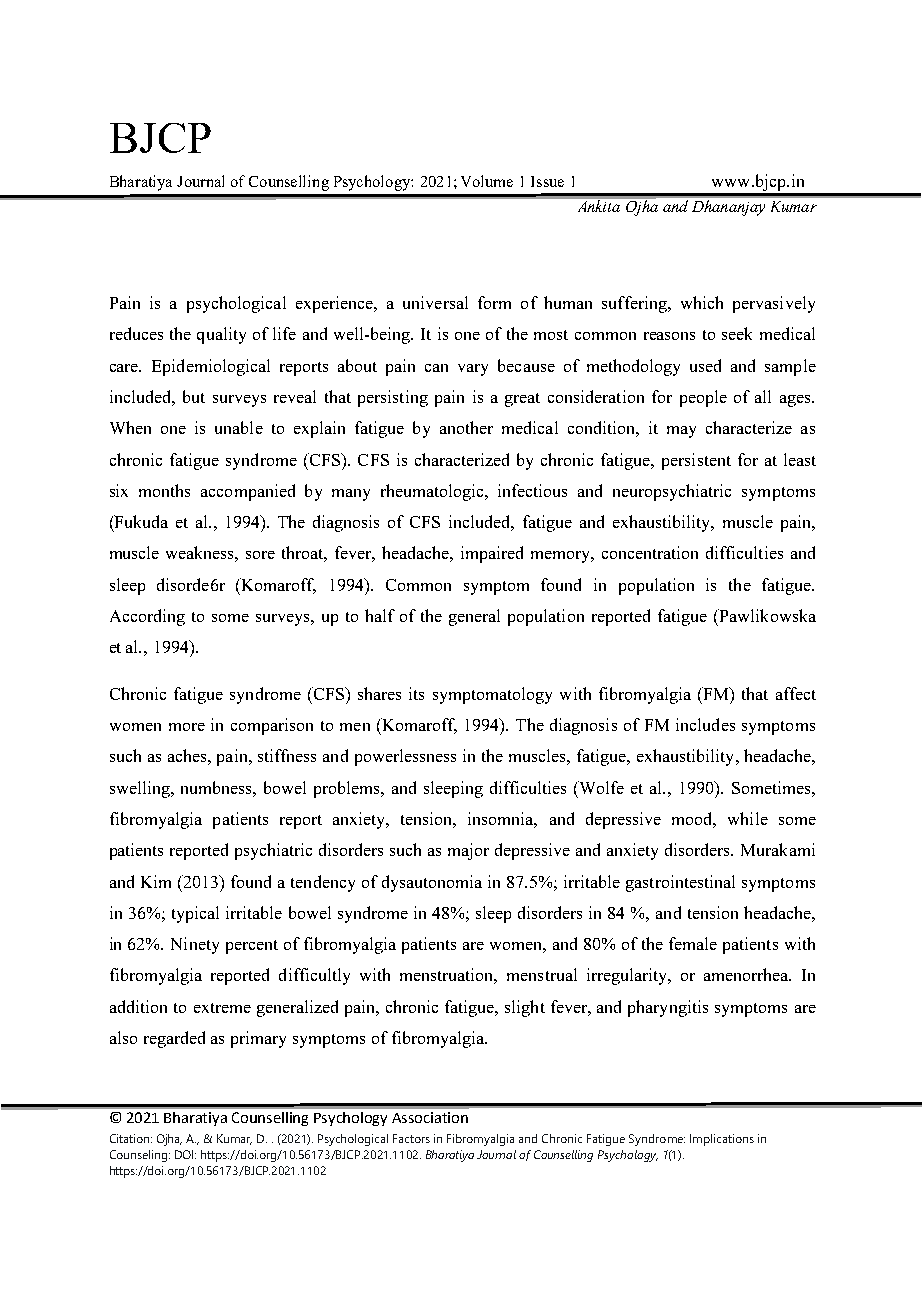 The image size is (924, 1308). What do you see at coordinates (187, 727) in the screenshot?
I see `more` at bounding box center [187, 727].
